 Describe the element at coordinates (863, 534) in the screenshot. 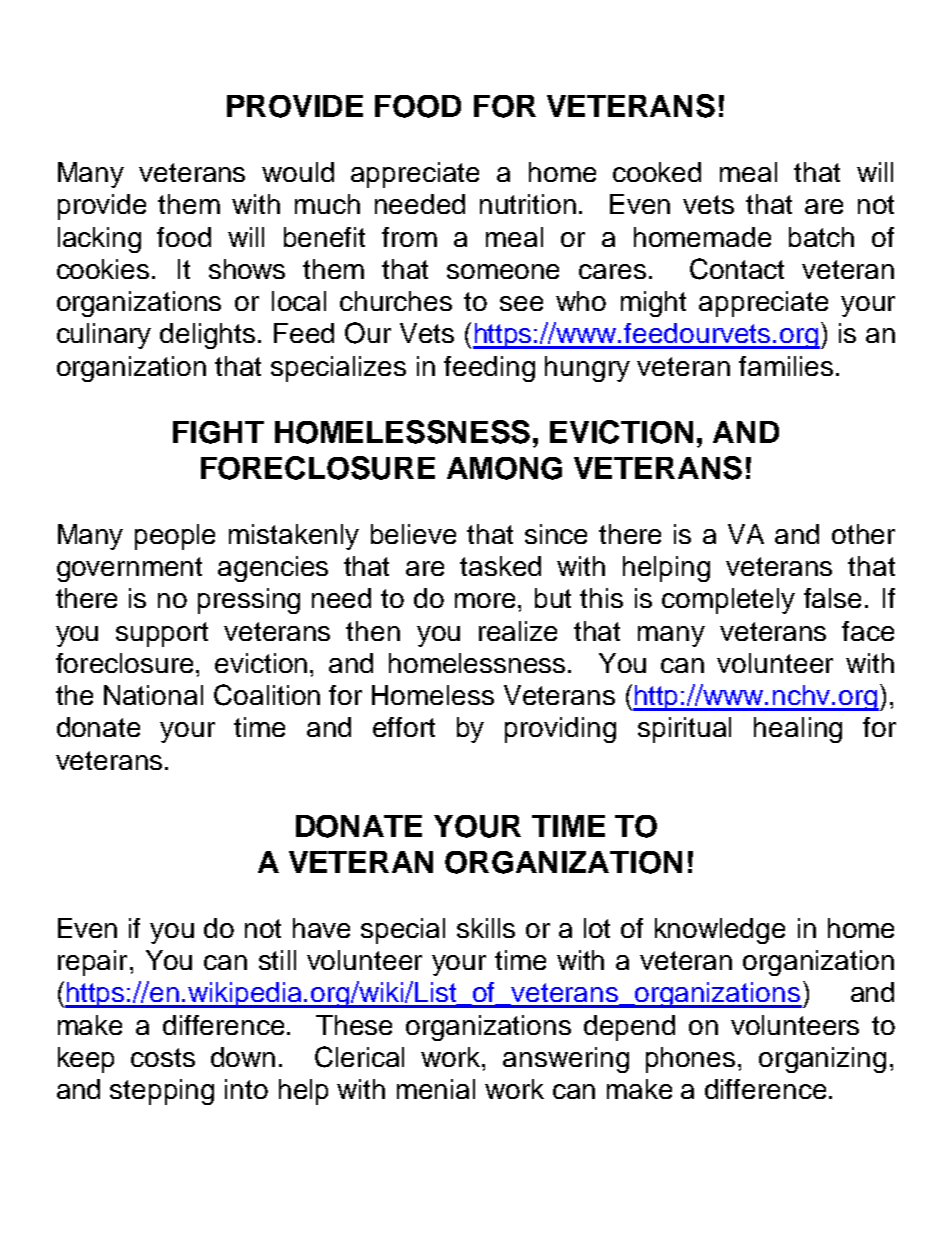

I see `other` at that location.
